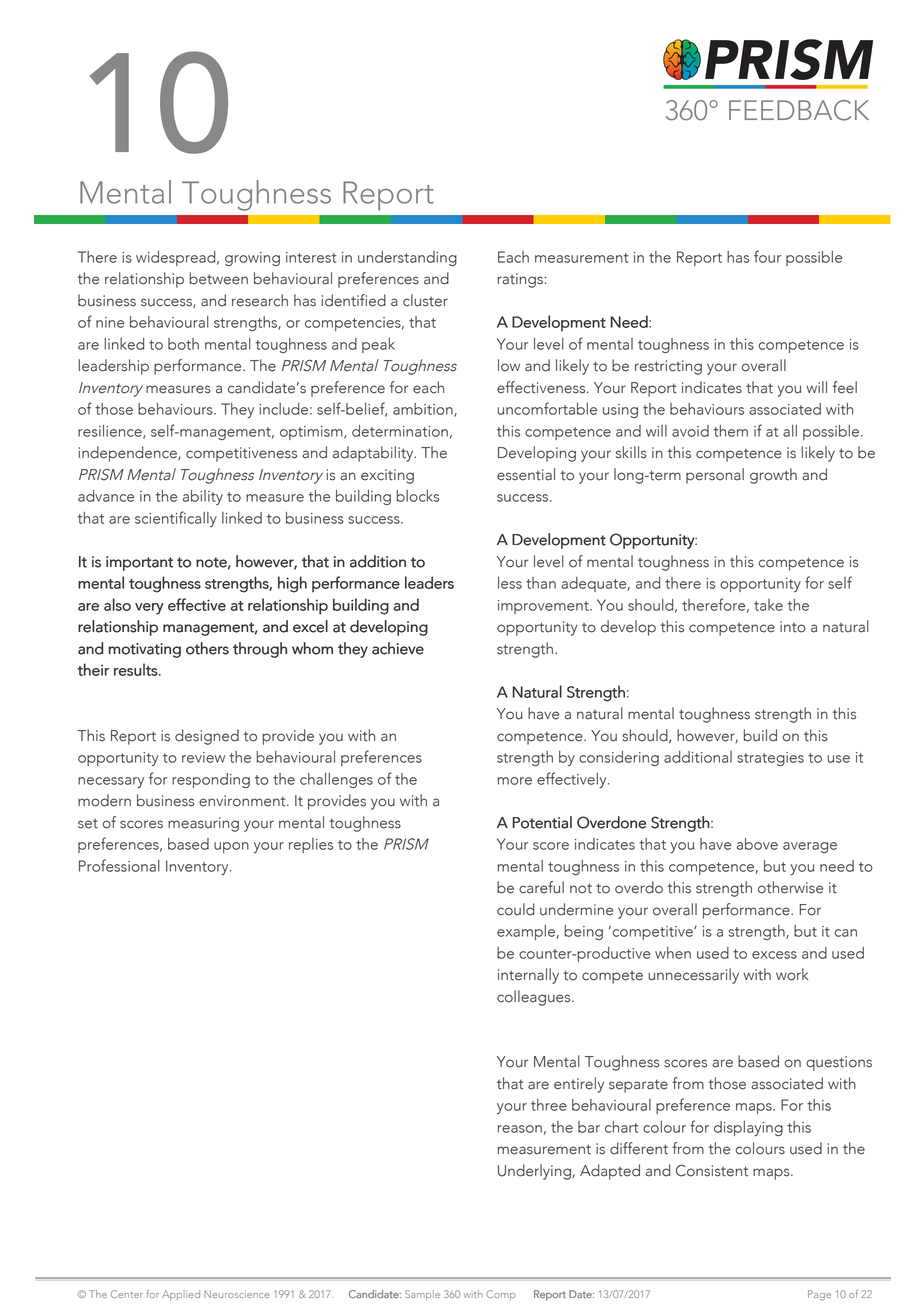  Describe the element at coordinates (422, 1295) in the document. I see `Sample` at that location.
